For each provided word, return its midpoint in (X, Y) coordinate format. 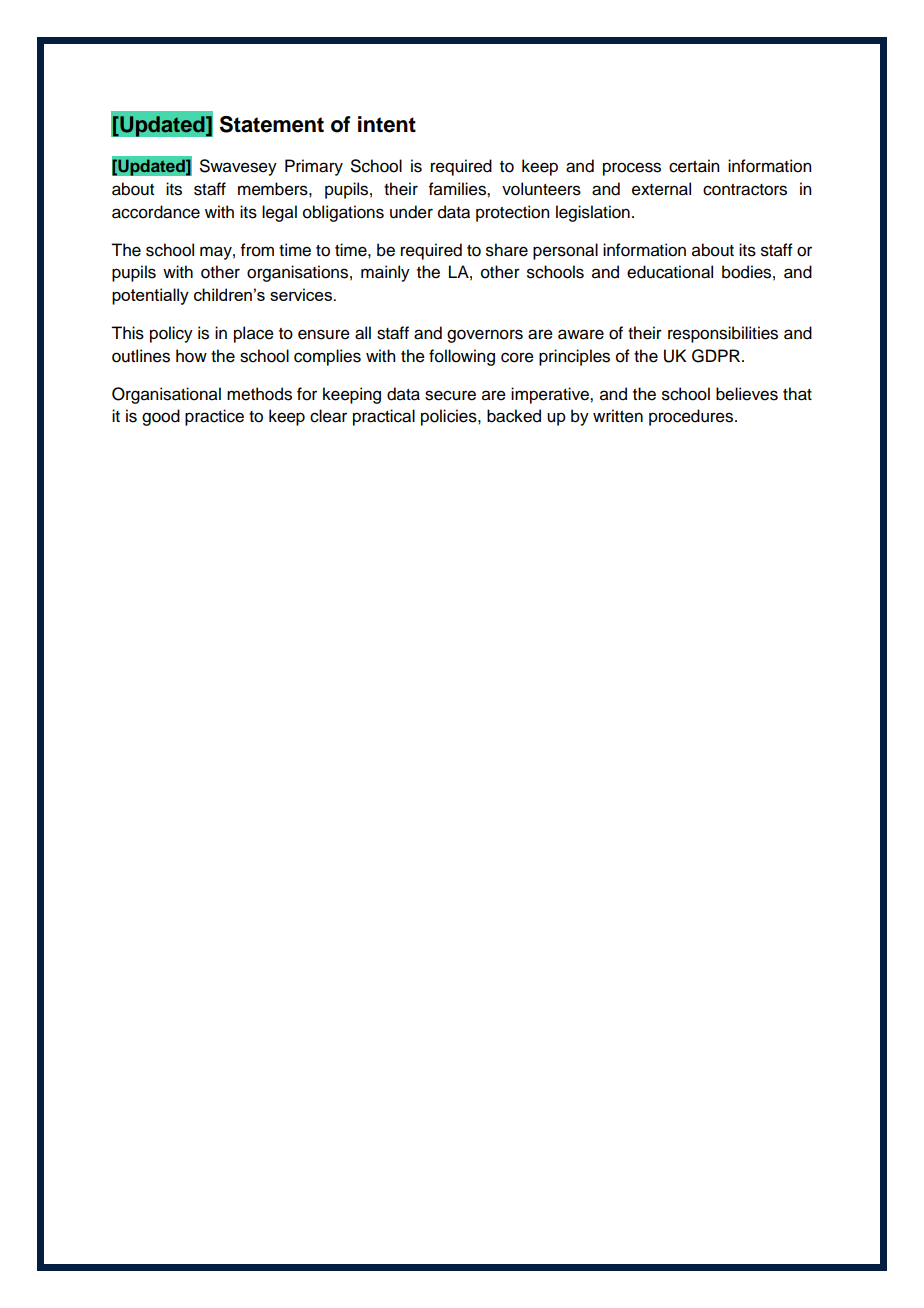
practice (214, 417)
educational (670, 272)
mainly (385, 273)
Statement (272, 124)
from (257, 250)
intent (387, 124)
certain (694, 166)
